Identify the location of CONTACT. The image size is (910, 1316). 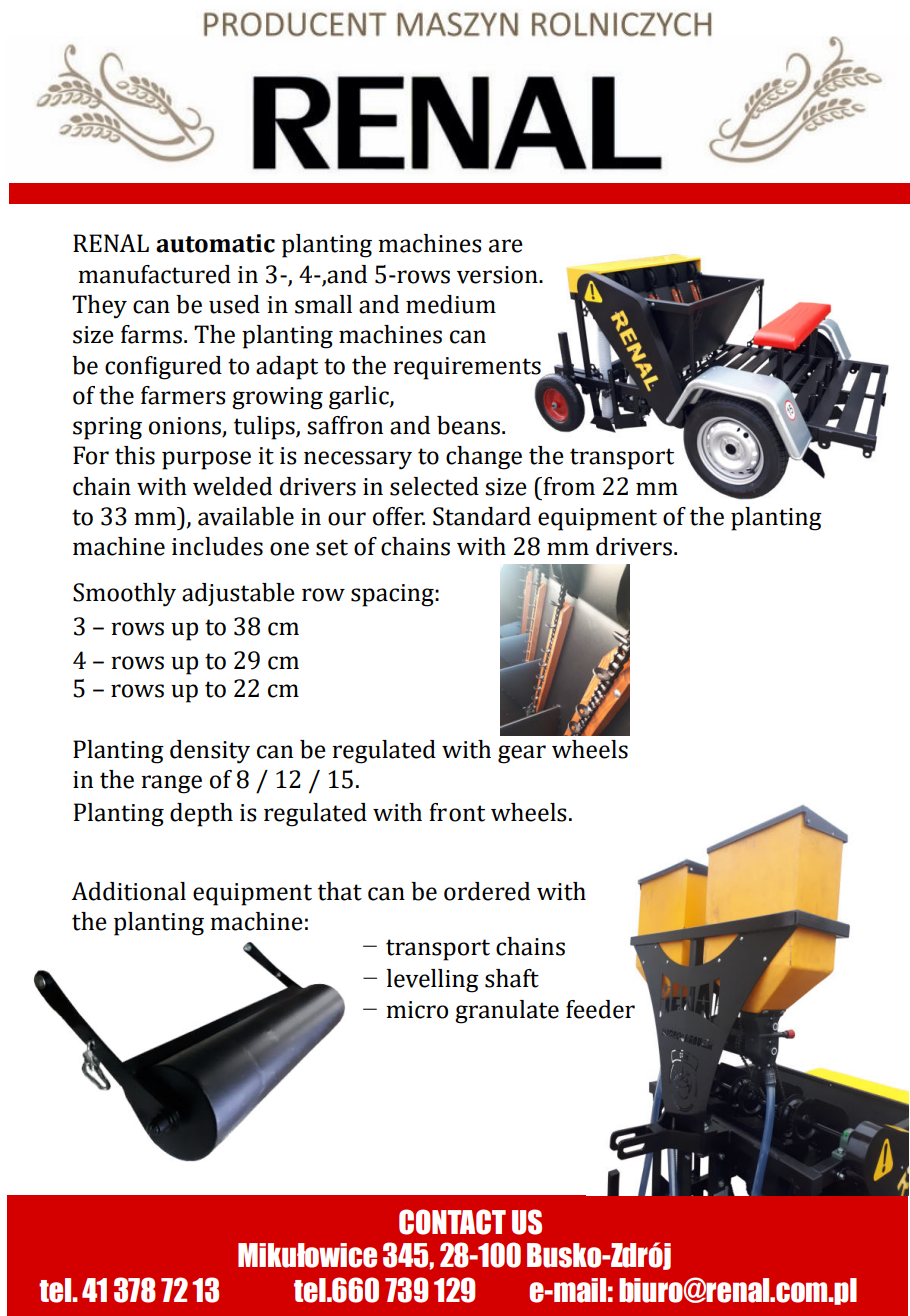
(452, 1222).
